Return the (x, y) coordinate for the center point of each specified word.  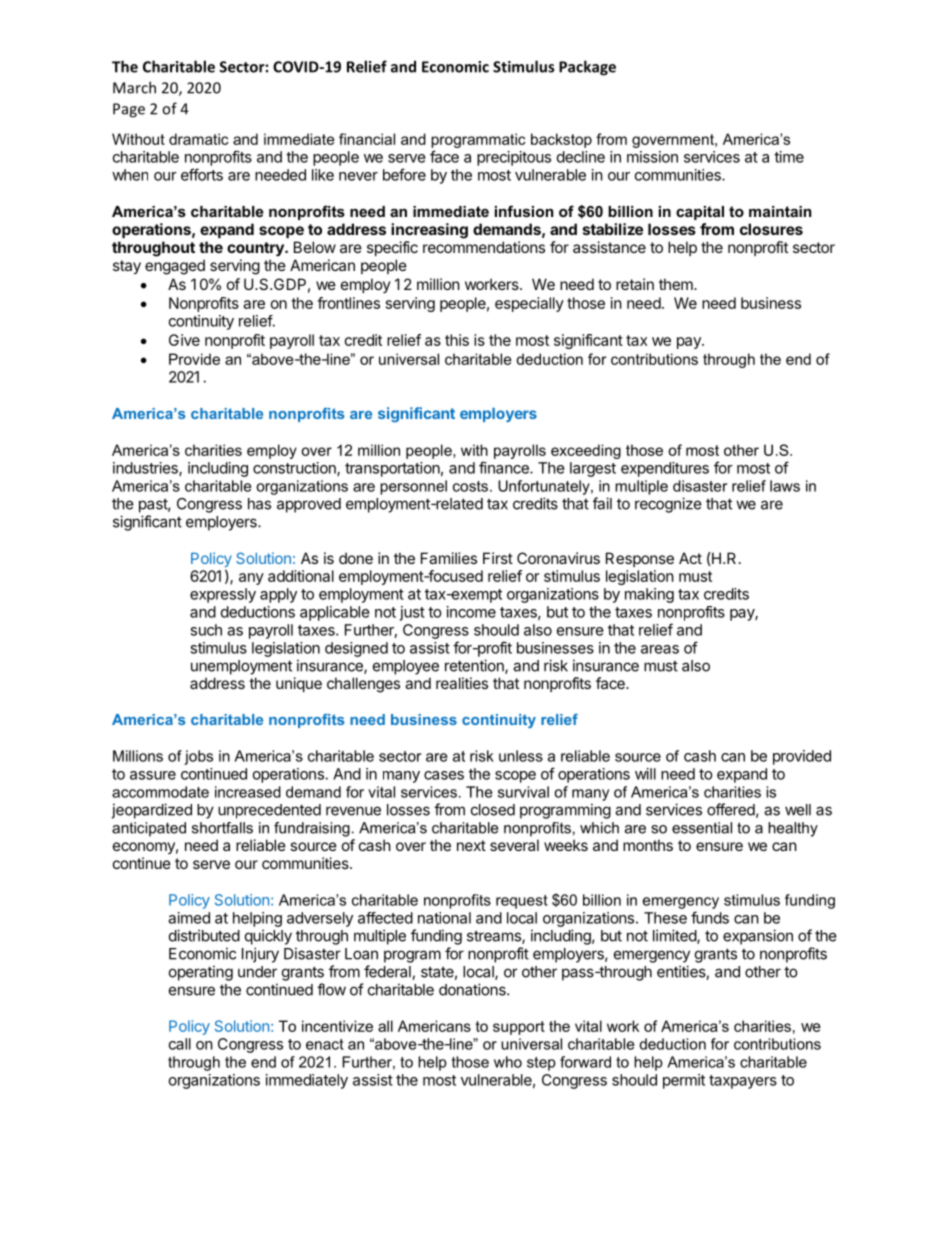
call (180, 1044)
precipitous (514, 158)
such (206, 630)
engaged (175, 267)
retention (475, 666)
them (677, 284)
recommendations (484, 247)
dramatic (199, 139)
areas (660, 649)
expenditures (665, 469)
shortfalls (222, 828)
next (471, 845)
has (259, 504)
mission (652, 157)
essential (702, 828)
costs (470, 486)
